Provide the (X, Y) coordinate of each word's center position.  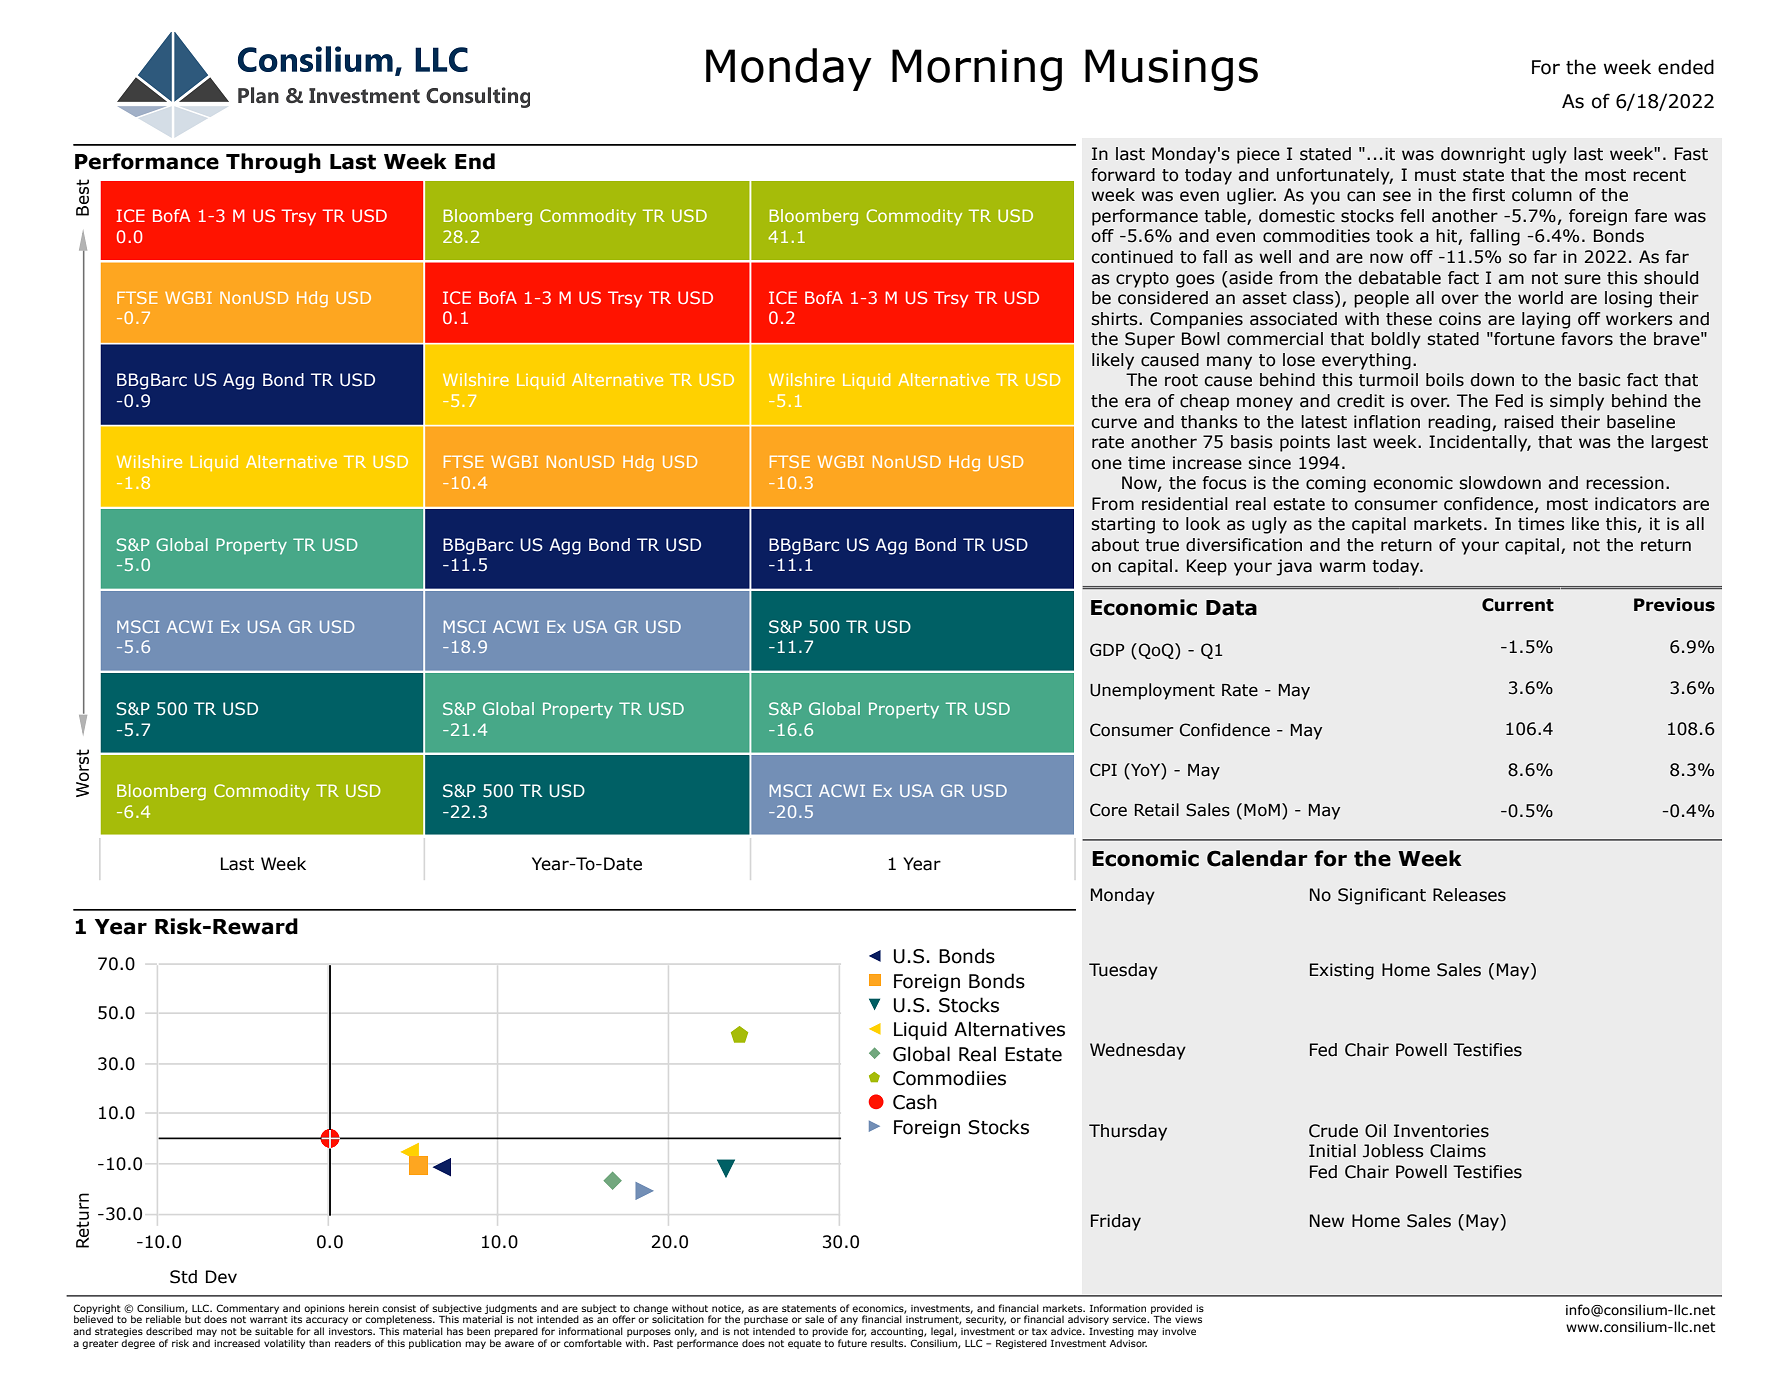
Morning (977, 70)
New (1327, 1221)
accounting (898, 1334)
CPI (1103, 770)
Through (273, 163)
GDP (1107, 650)
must (1435, 175)
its (296, 1319)
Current (1518, 605)
